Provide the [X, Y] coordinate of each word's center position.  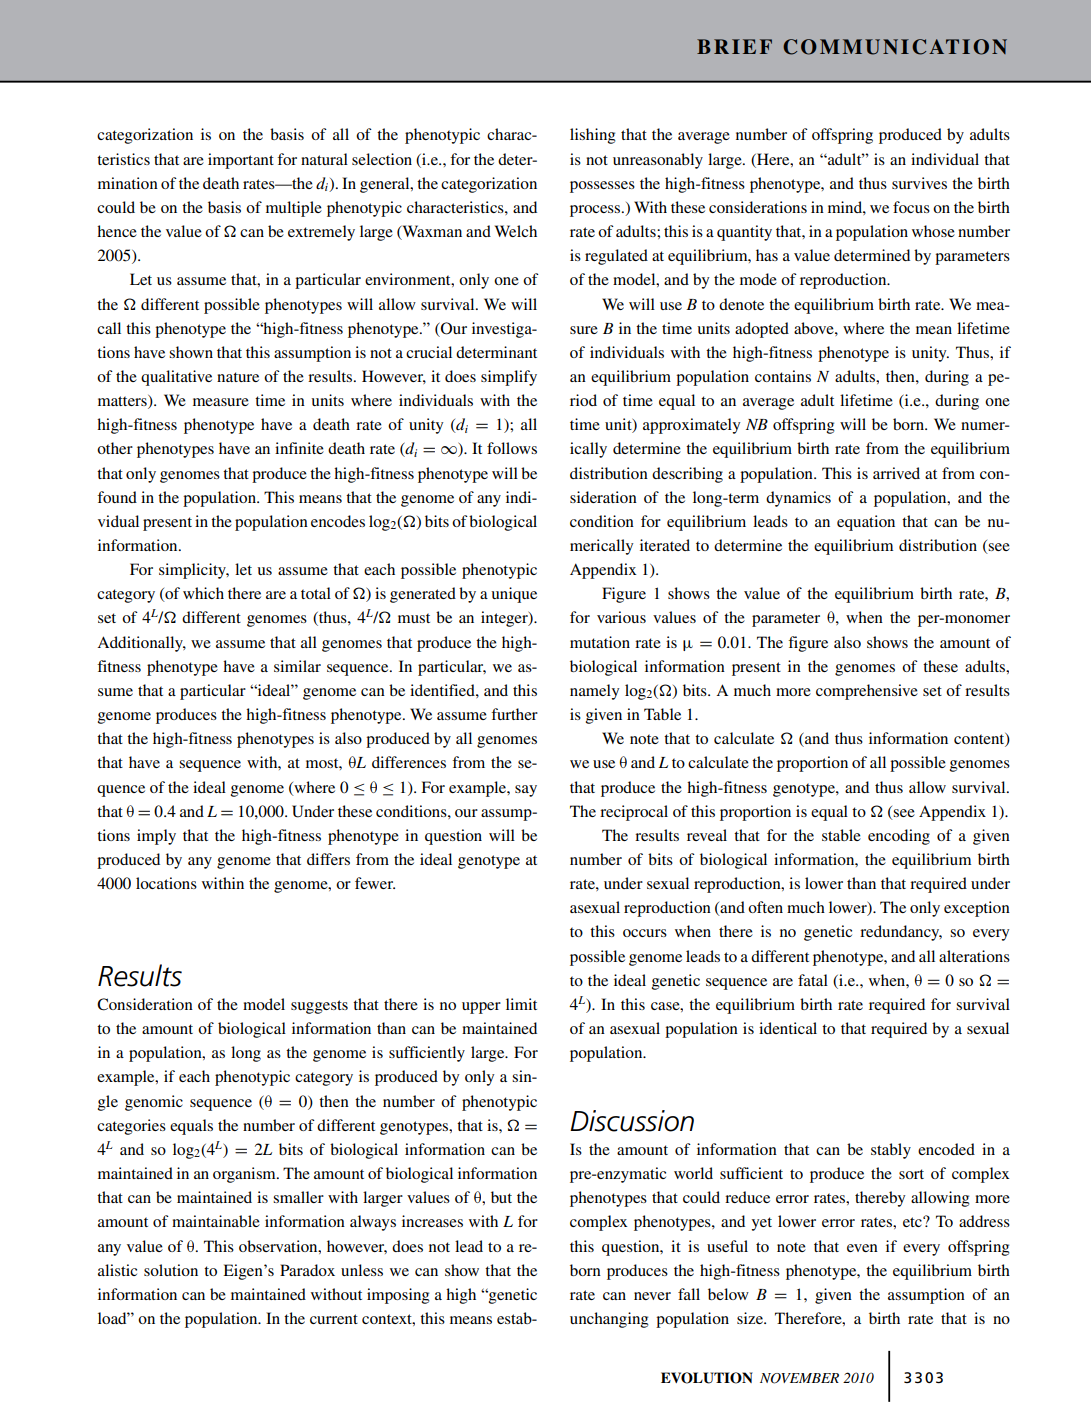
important [241, 161]
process [596, 211]
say [526, 791]
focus [911, 207]
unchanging [609, 1320]
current [334, 1319]
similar [297, 666]
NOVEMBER [799, 1378]
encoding [899, 837]
